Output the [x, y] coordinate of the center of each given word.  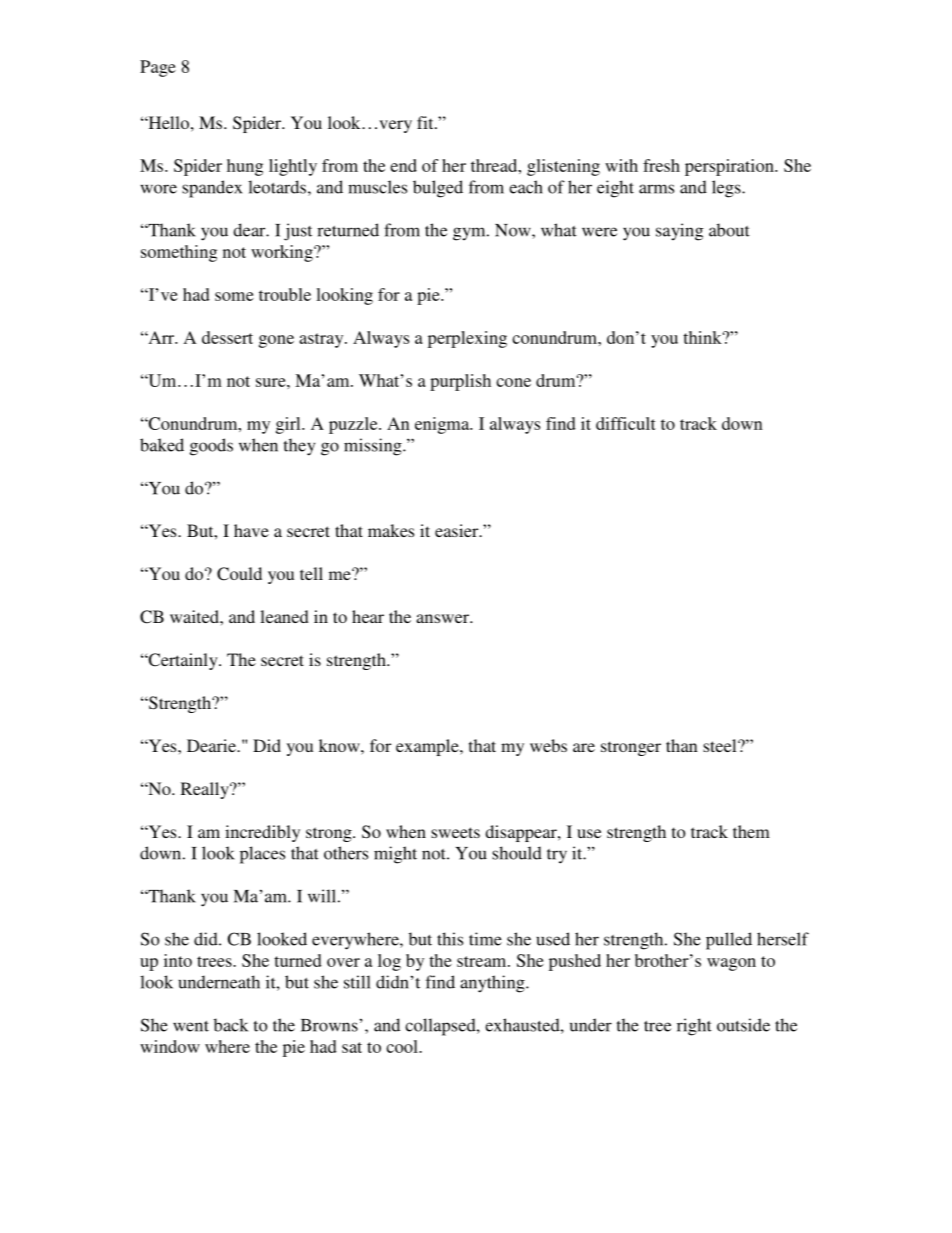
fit [426, 122]
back [231, 1025]
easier [458, 530]
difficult [626, 423]
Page [158, 68]
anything [493, 984]
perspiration [730, 167]
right [694, 1027]
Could [239, 574]
